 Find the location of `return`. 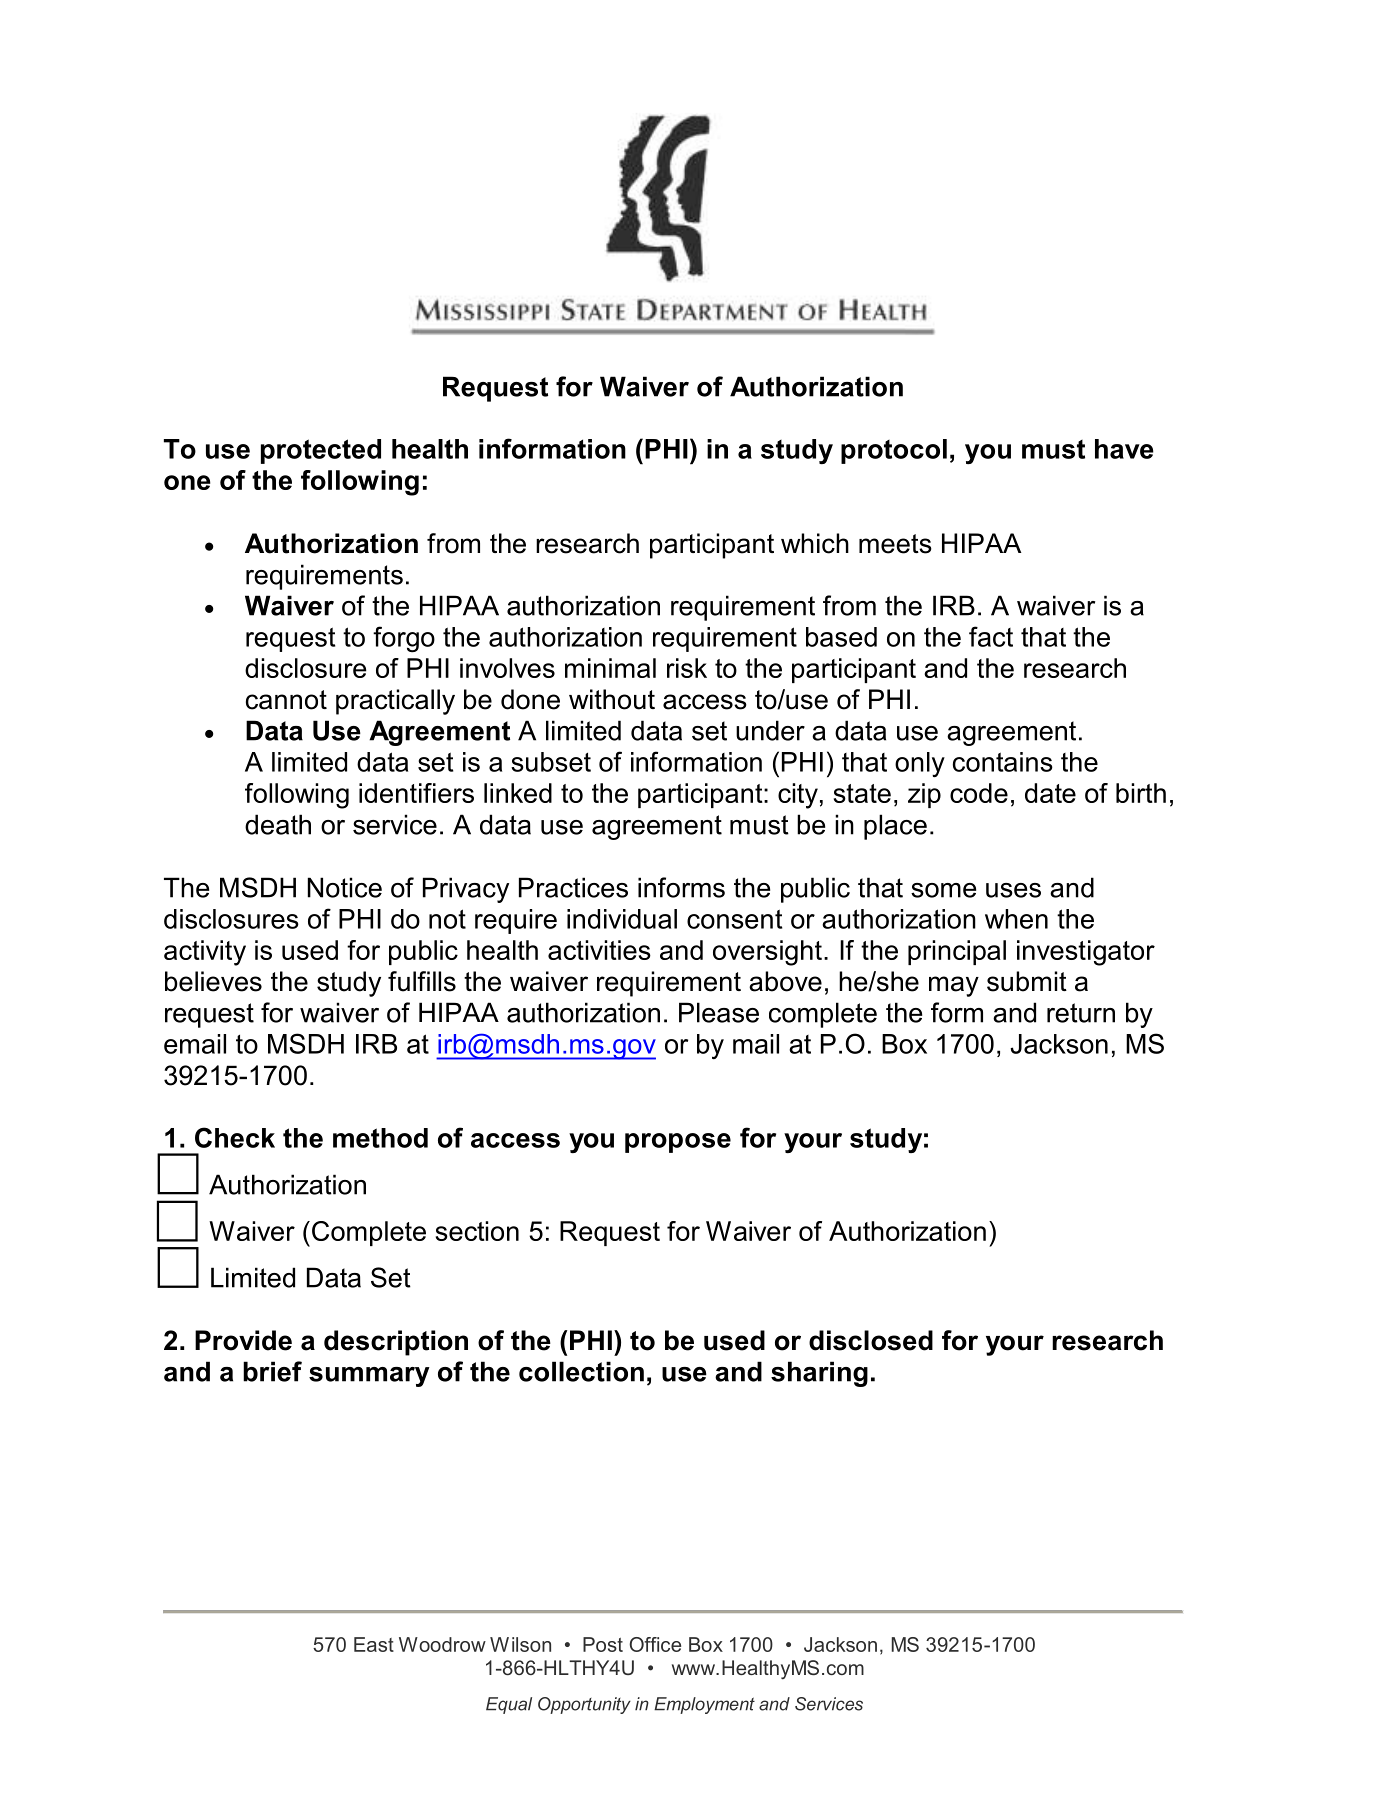

return is located at coordinates (1081, 1013).
